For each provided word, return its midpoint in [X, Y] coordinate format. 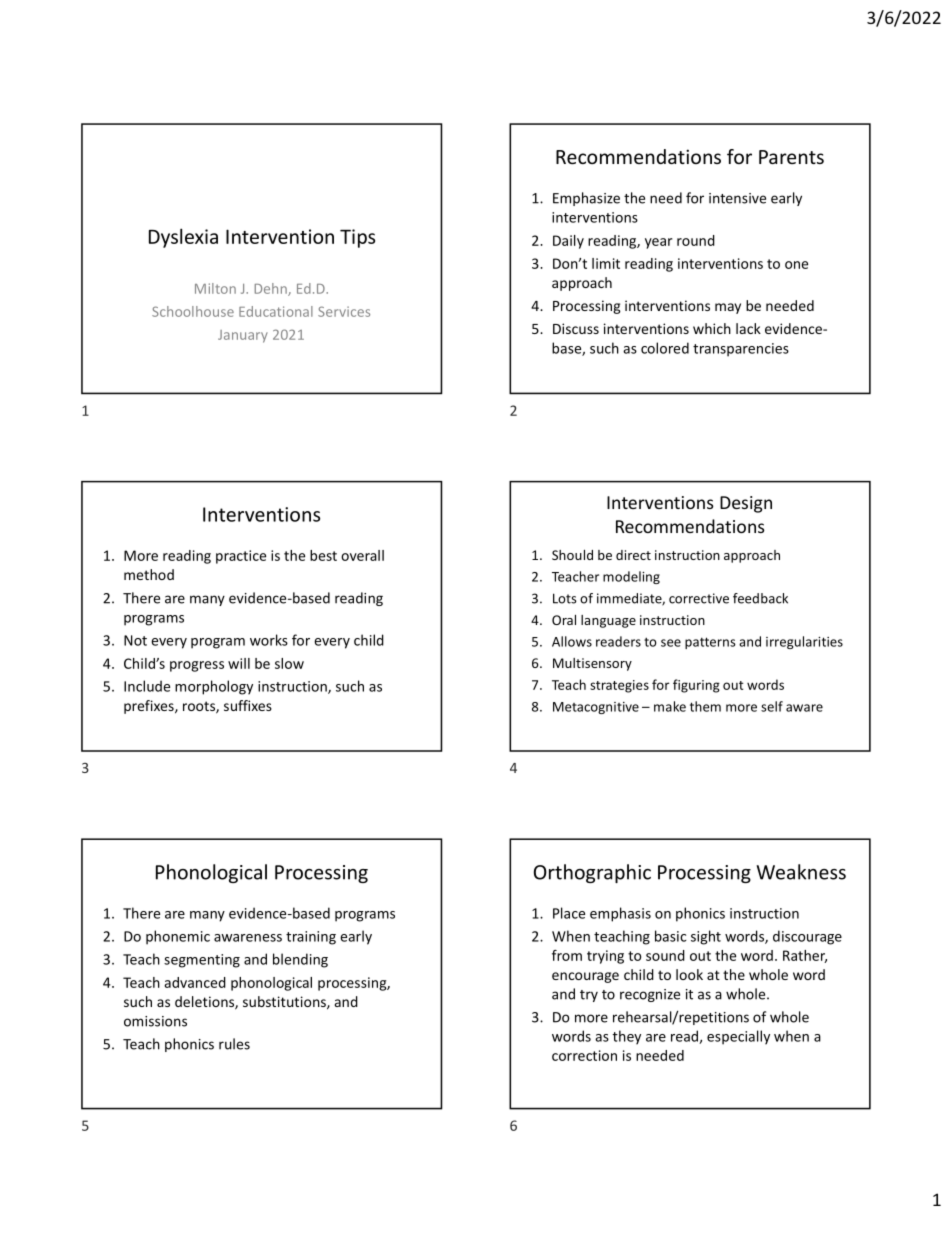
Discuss [576, 328]
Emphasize [586, 199]
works [269, 640]
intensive [737, 198]
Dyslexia [183, 238]
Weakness [801, 872]
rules [234, 1044]
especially [738, 1037]
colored [665, 348]
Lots [565, 598]
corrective [699, 598]
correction [584, 1055]
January [243, 336]
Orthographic [592, 873]
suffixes [248, 705]
